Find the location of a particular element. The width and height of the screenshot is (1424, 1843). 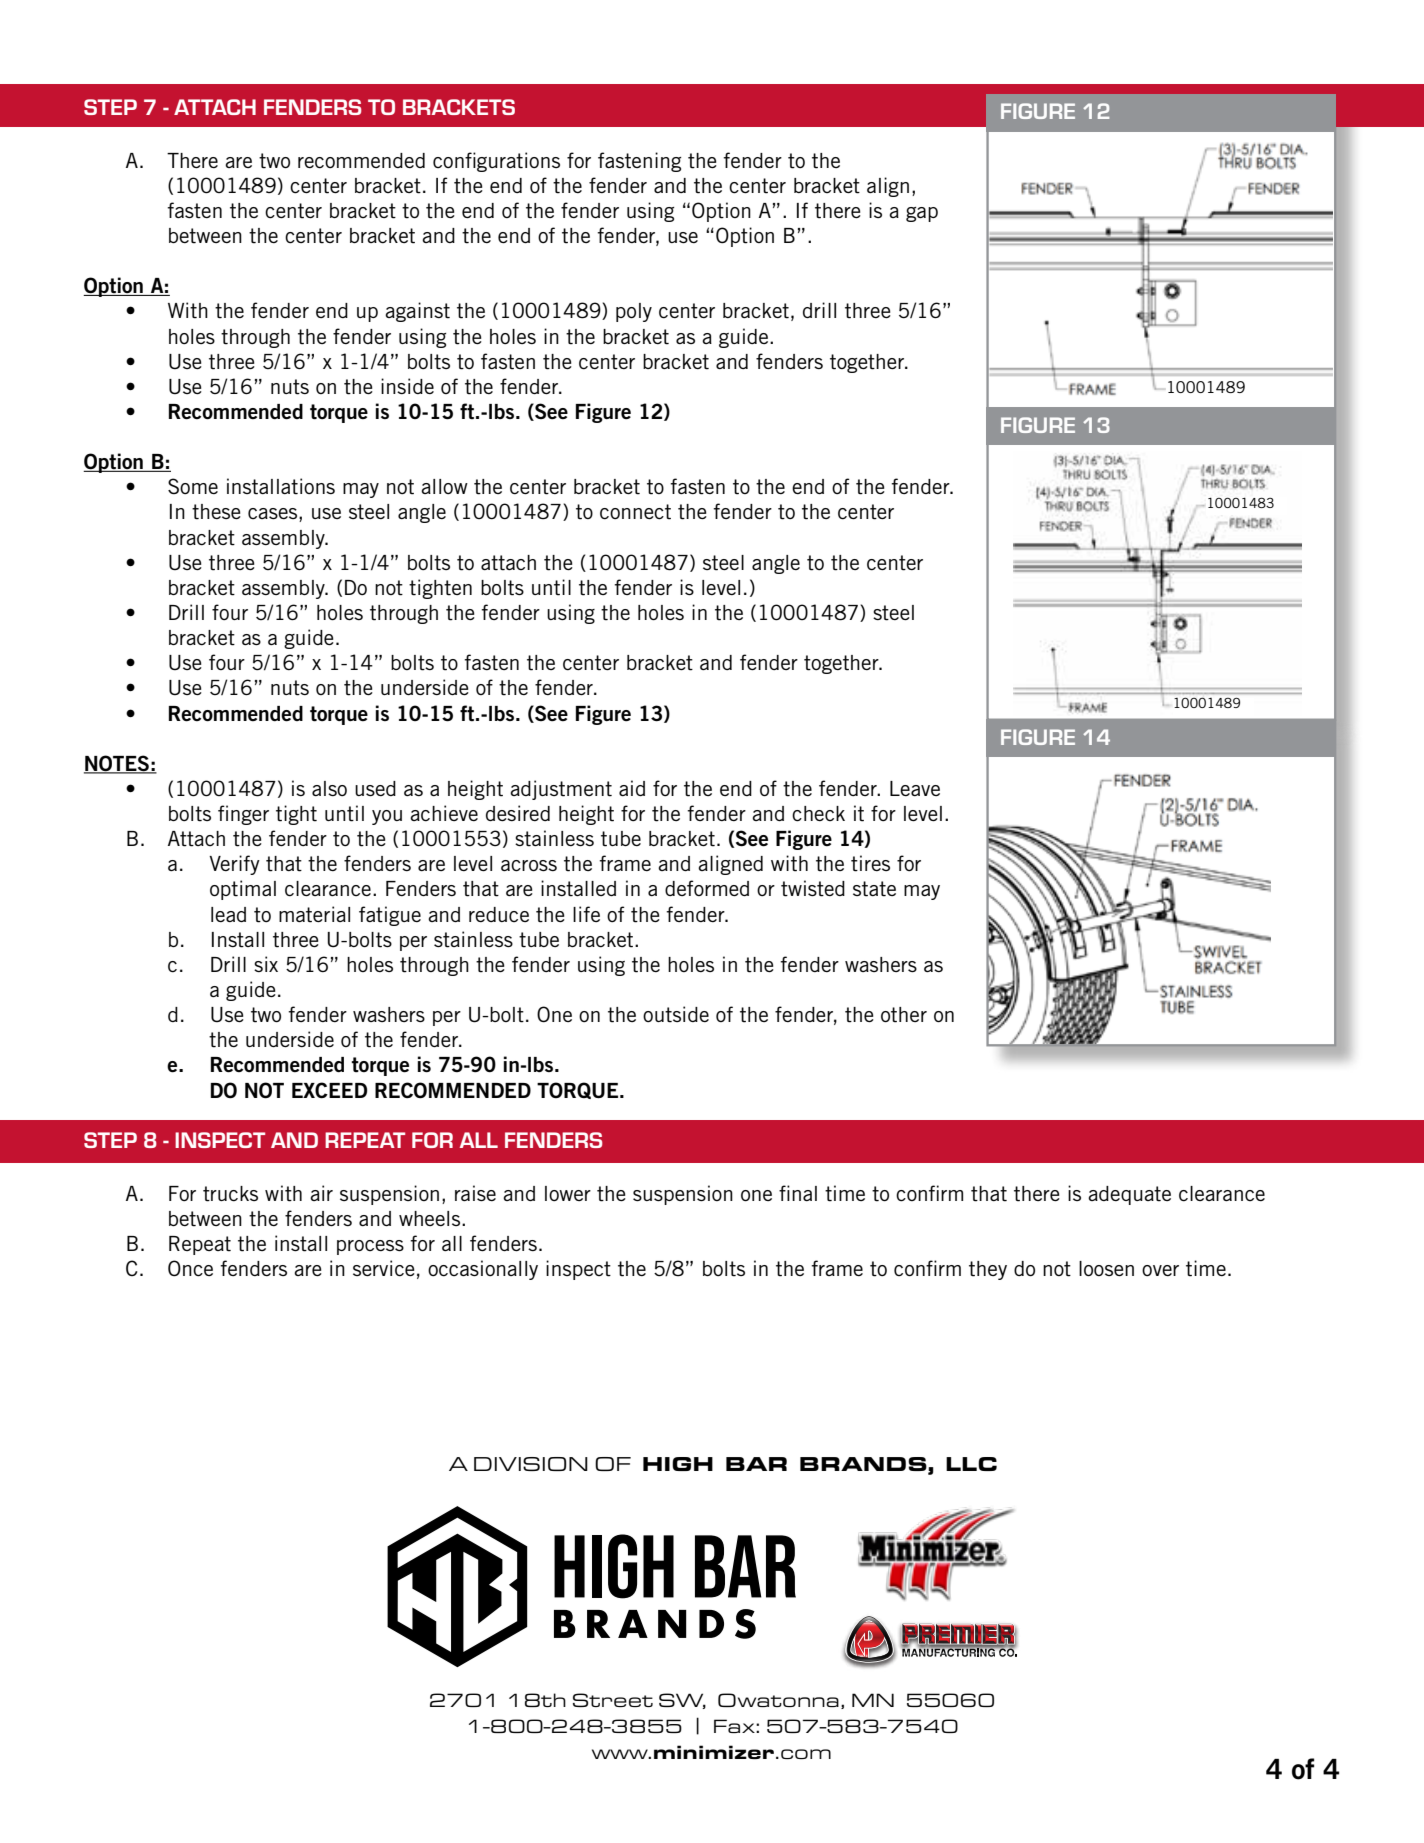

poly is located at coordinates (634, 312).
